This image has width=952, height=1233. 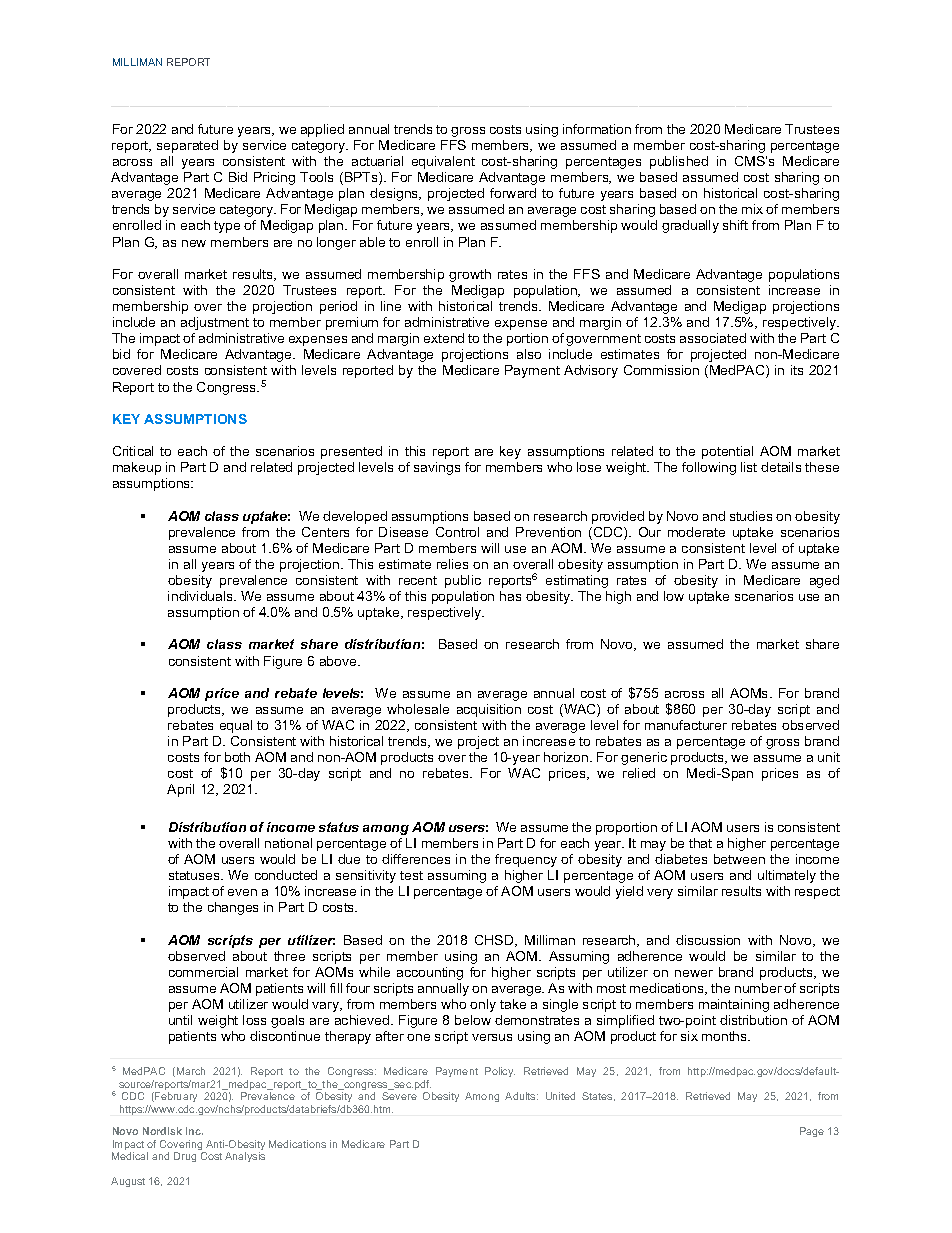 I want to click on Drug, so click(x=185, y=1157).
